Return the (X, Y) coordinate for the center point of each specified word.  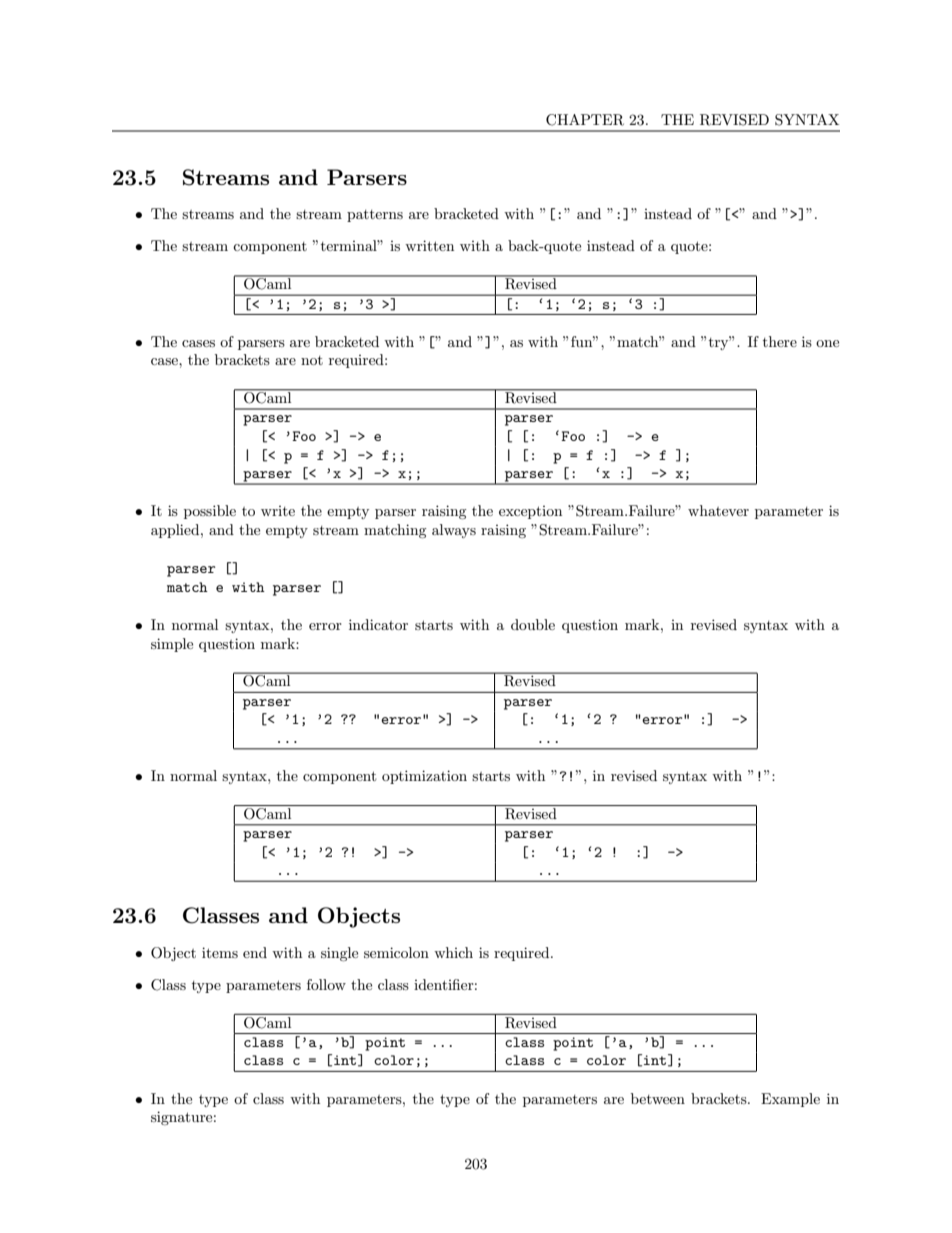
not (312, 360)
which (453, 952)
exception (530, 512)
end (255, 952)
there (780, 341)
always (454, 531)
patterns (375, 216)
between (658, 1098)
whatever (718, 510)
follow (326, 984)
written (429, 245)
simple (172, 645)
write (278, 511)
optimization (424, 777)
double (533, 624)
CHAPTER (585, 120)
